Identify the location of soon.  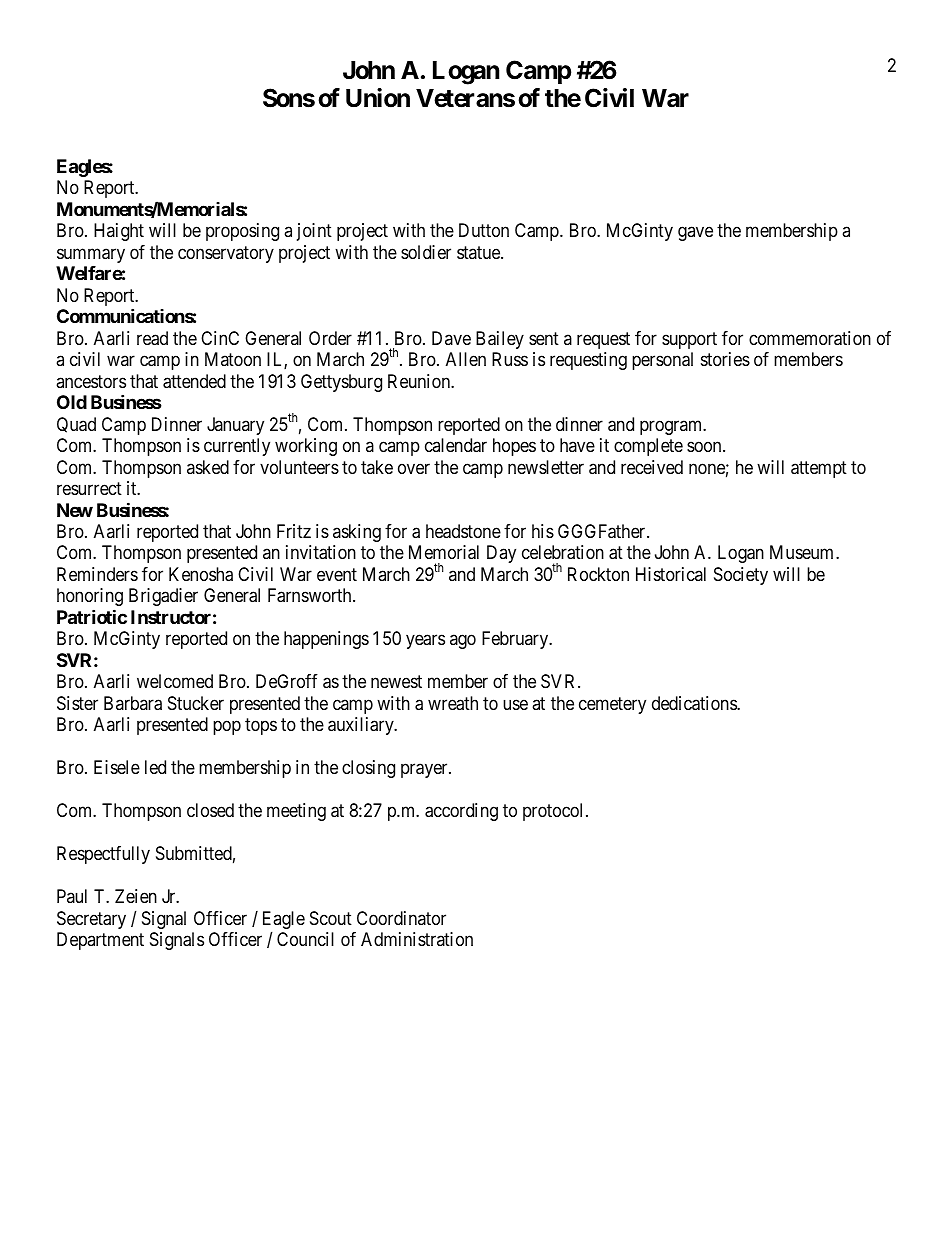
(705, 446).
